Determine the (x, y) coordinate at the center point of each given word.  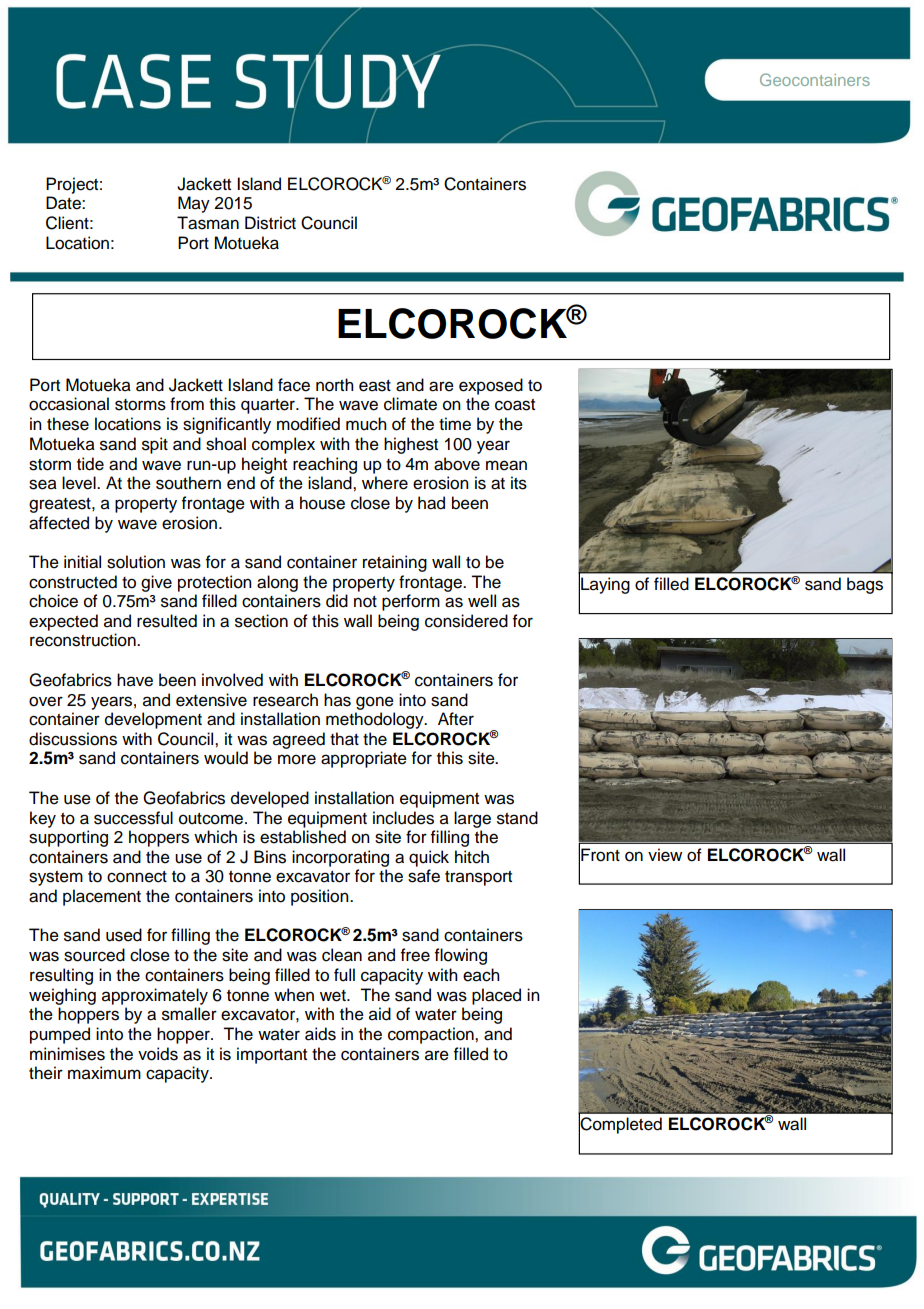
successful (133, 818)
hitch (472, 857)
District (270, 223)
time (455, 424)
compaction (432, 1035)
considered (466, 621)
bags (865, 585)
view (665, 855)
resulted (167, 621)
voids (158, 1054)
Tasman (208, 223)
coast (515, 405)
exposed (491, 386)
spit (155, 445)
